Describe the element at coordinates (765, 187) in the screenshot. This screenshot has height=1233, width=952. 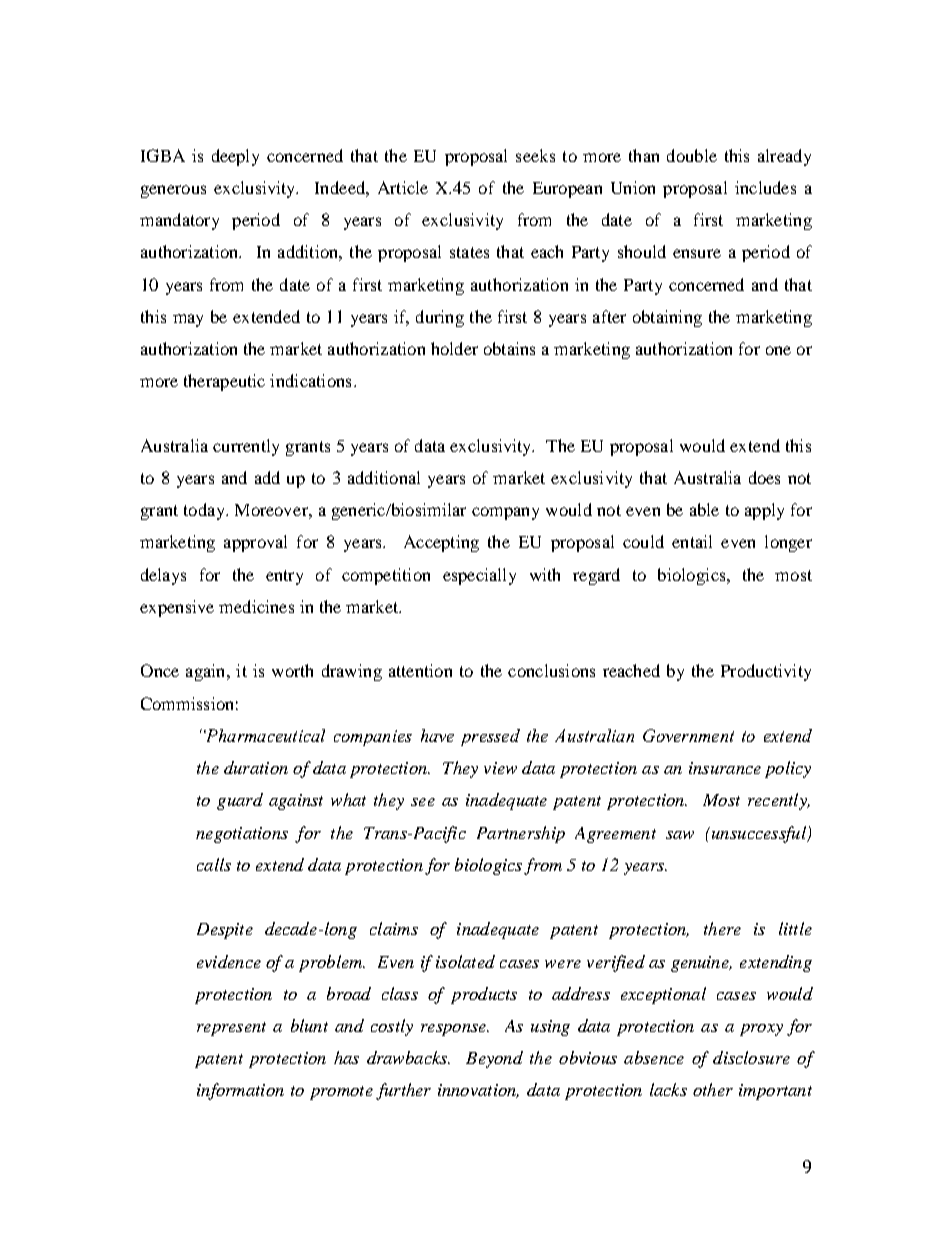
I see `includes` at that location.
